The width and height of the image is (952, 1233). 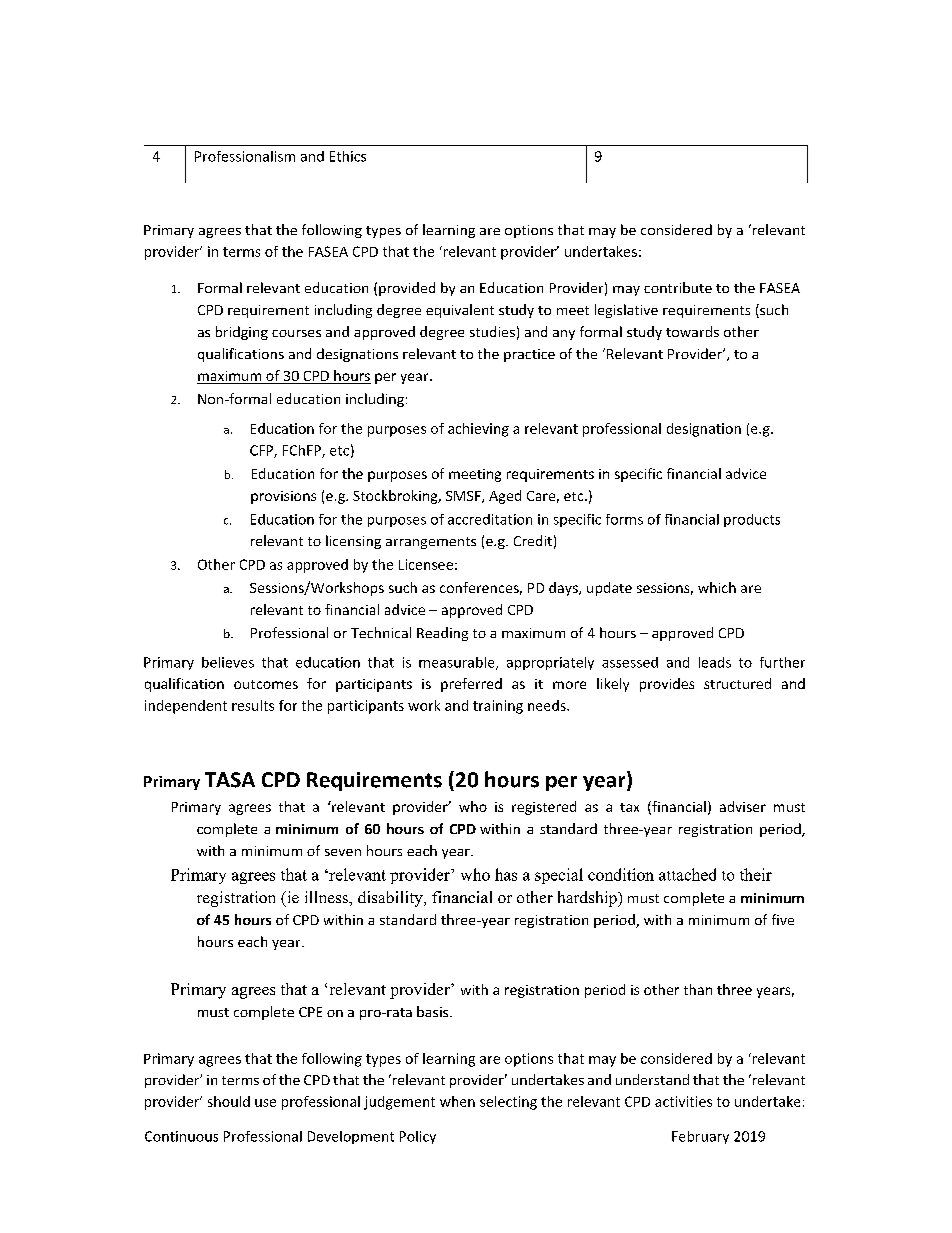 What do you see at coordinates (505, 497) in the image?
I see `Aged` at bounding box center [505, 497].
